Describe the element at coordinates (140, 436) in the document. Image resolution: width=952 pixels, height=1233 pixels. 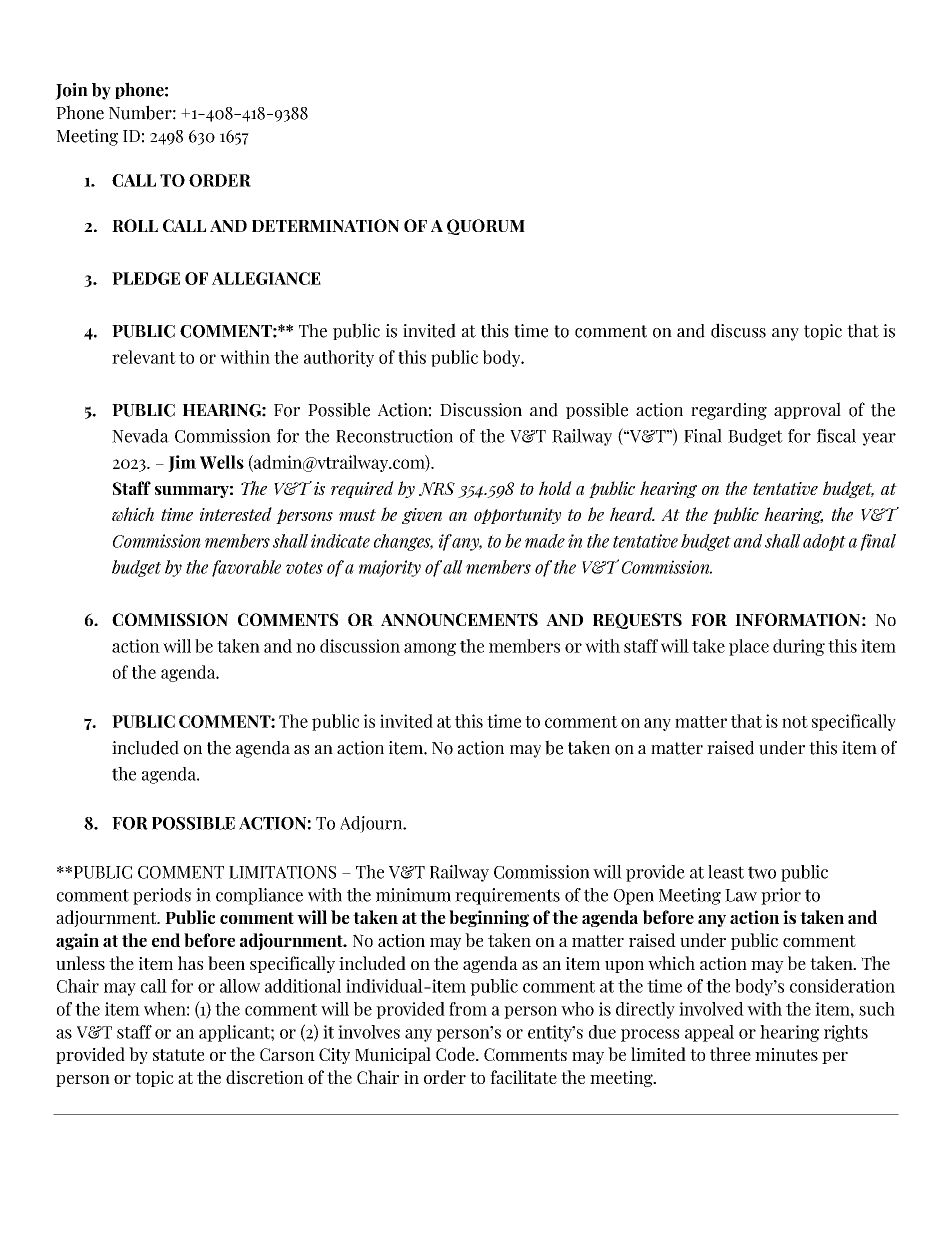
I see `Nevada` at that location.
